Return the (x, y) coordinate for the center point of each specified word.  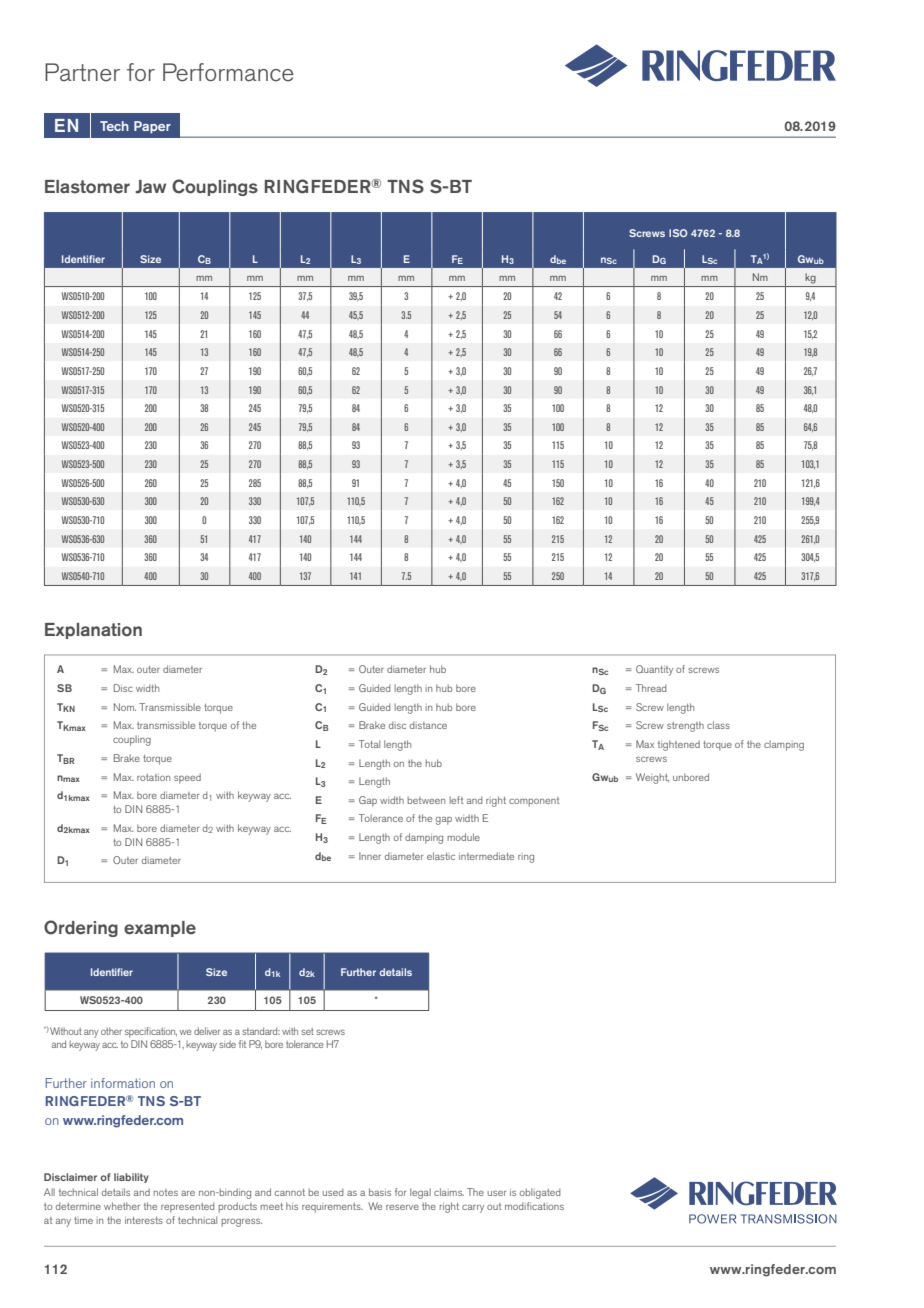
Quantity (654, 670)
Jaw (150, 187)
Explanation (93, 631)
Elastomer (87, 187)
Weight (652, 778)
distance (428, 725)
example (160, 929)
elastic (441, 856)
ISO (678, 233)
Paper (152, 127)
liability (131, 1178)
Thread (651, 688)
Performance (228, 72)
